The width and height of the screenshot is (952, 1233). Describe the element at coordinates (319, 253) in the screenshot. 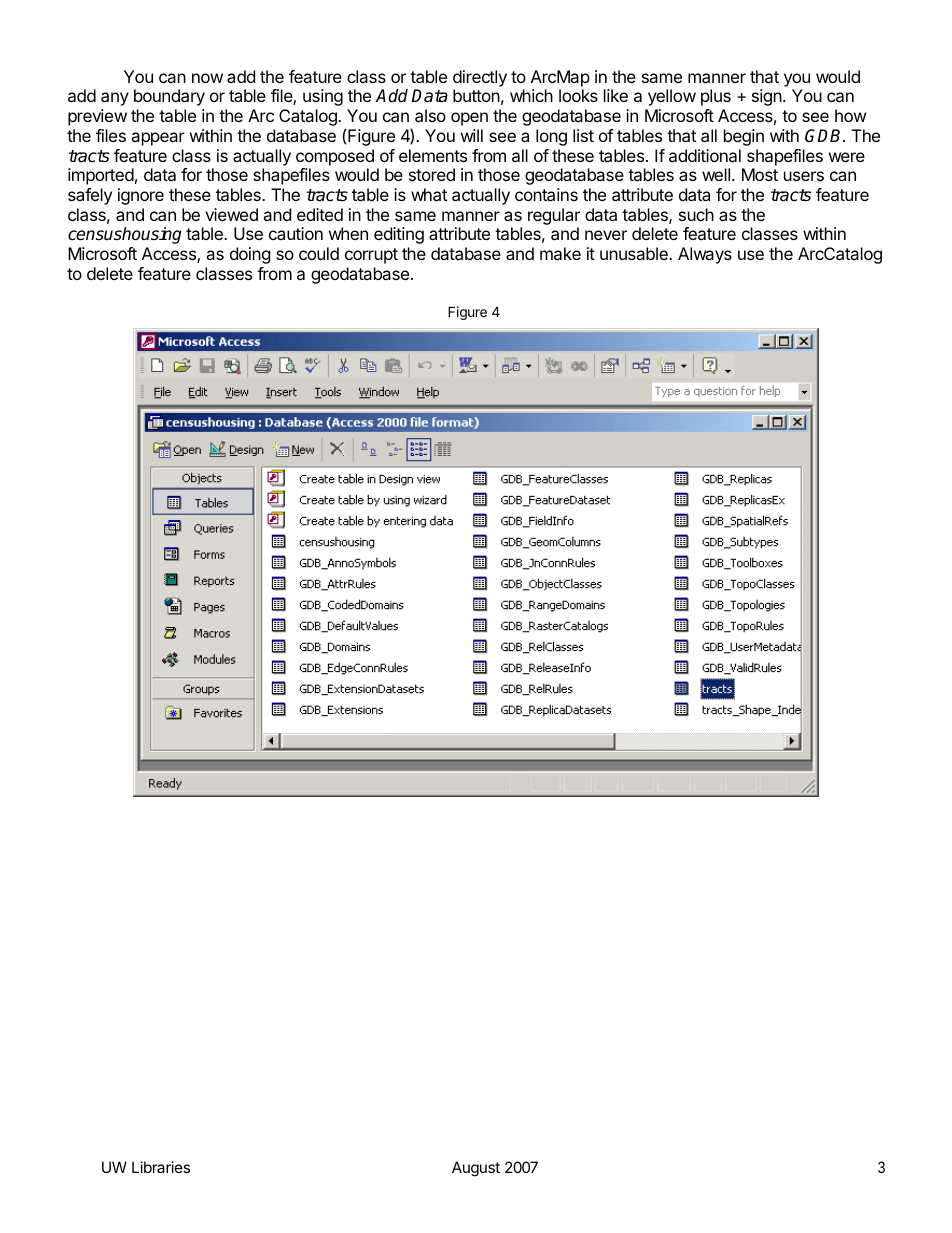

I see `could` at that location.
